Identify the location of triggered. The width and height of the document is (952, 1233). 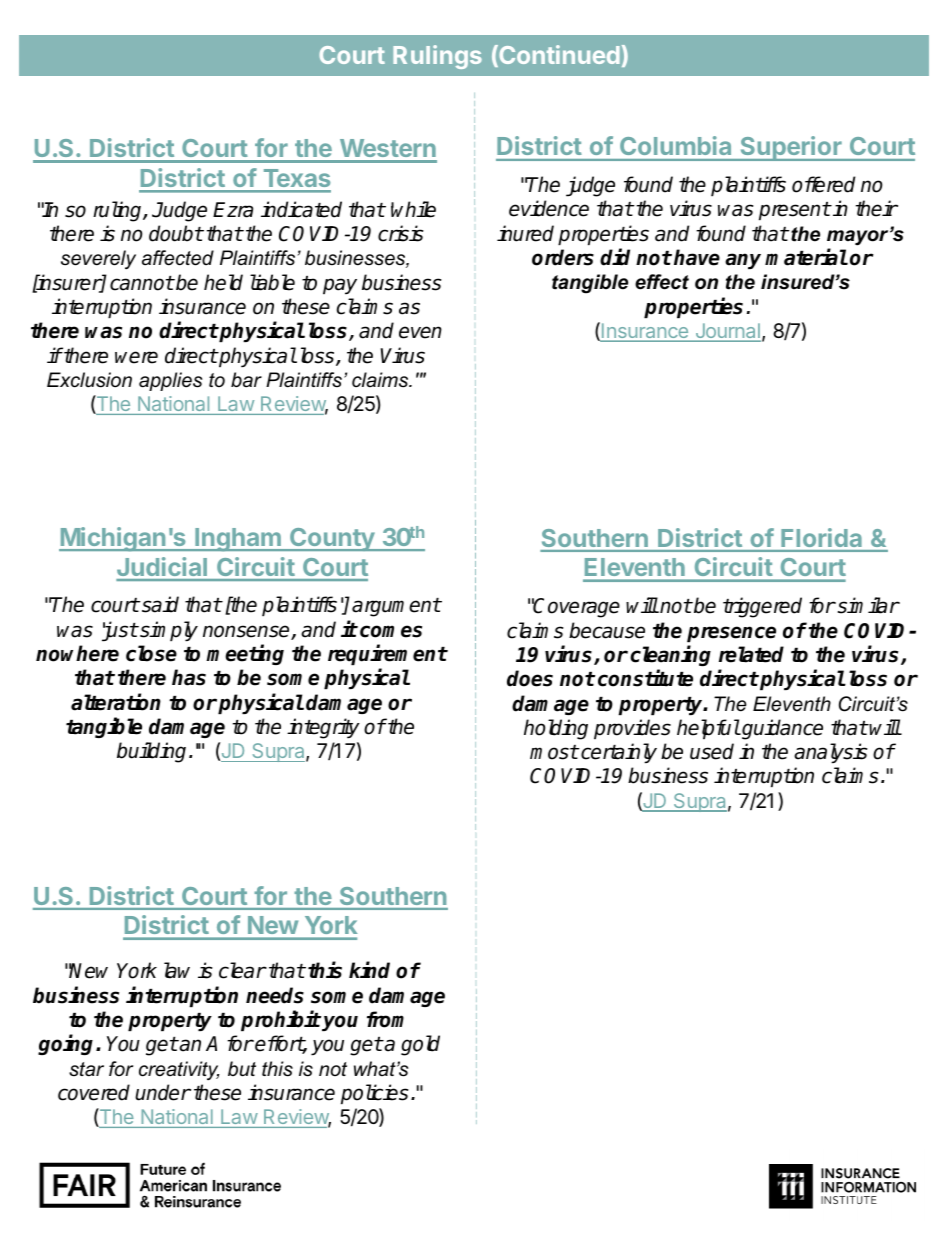
(762, 607).
